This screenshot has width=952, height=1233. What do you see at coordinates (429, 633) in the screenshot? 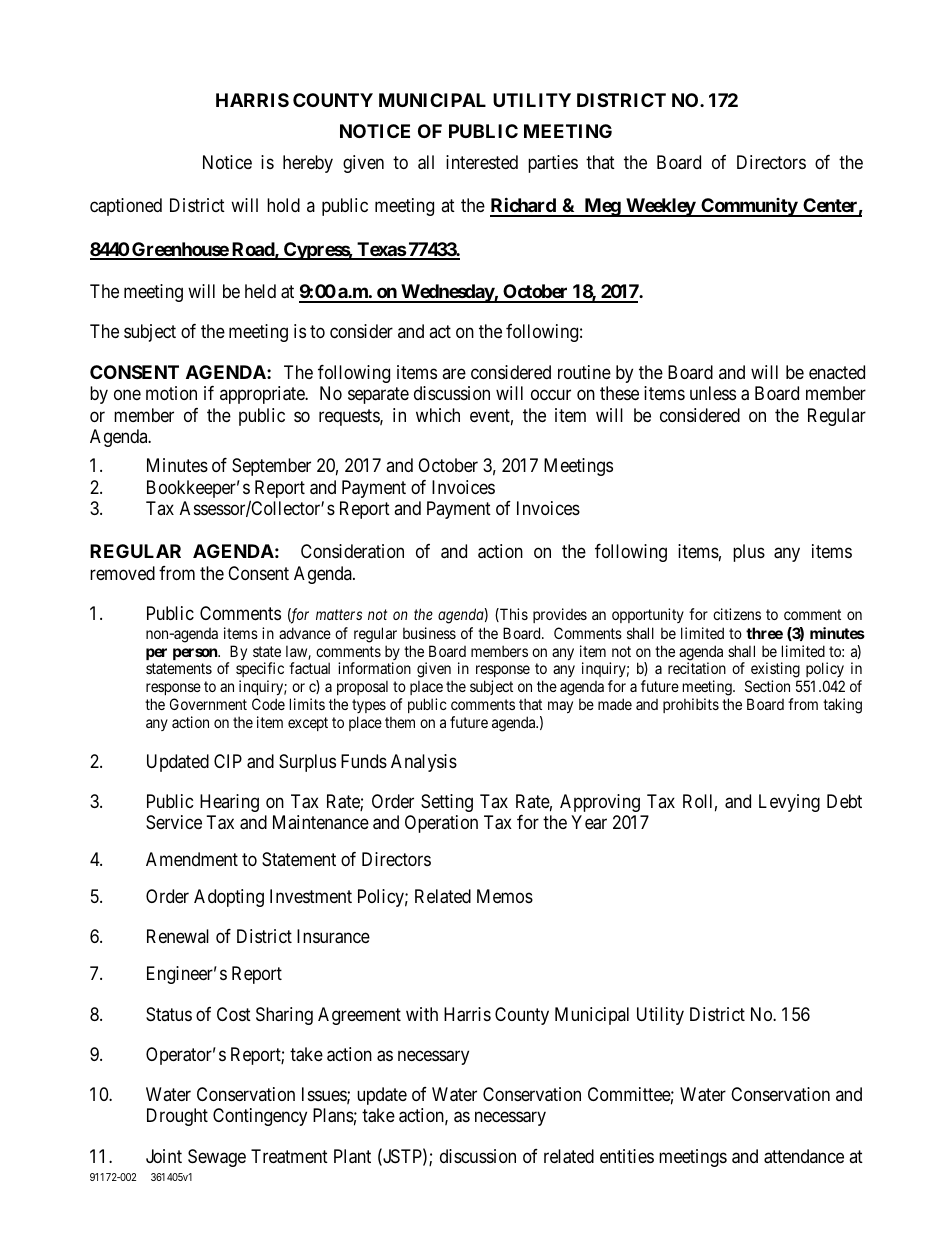
I see `business` at bounding box center [429, 633].
